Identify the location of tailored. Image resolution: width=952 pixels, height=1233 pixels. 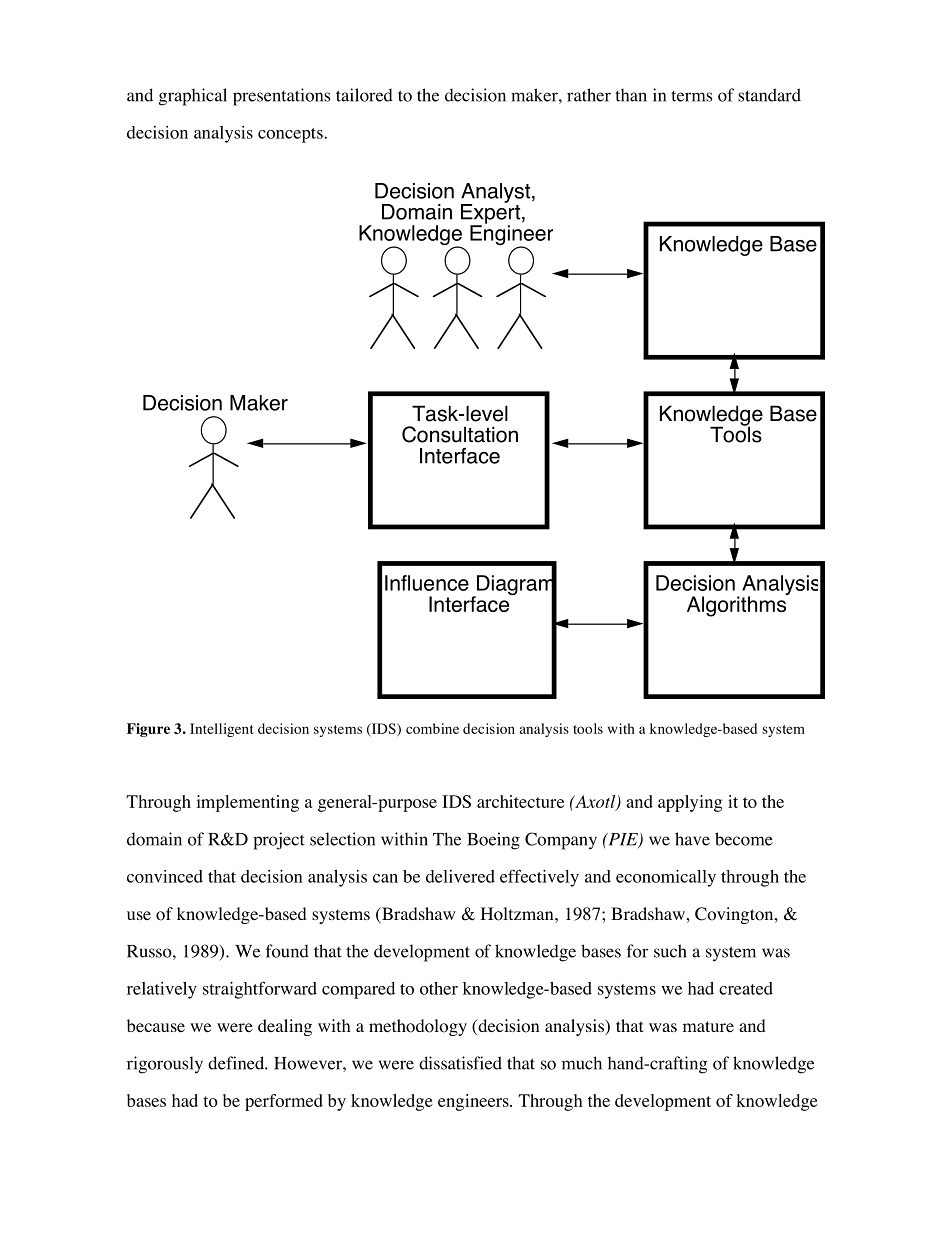
(364, 95).
